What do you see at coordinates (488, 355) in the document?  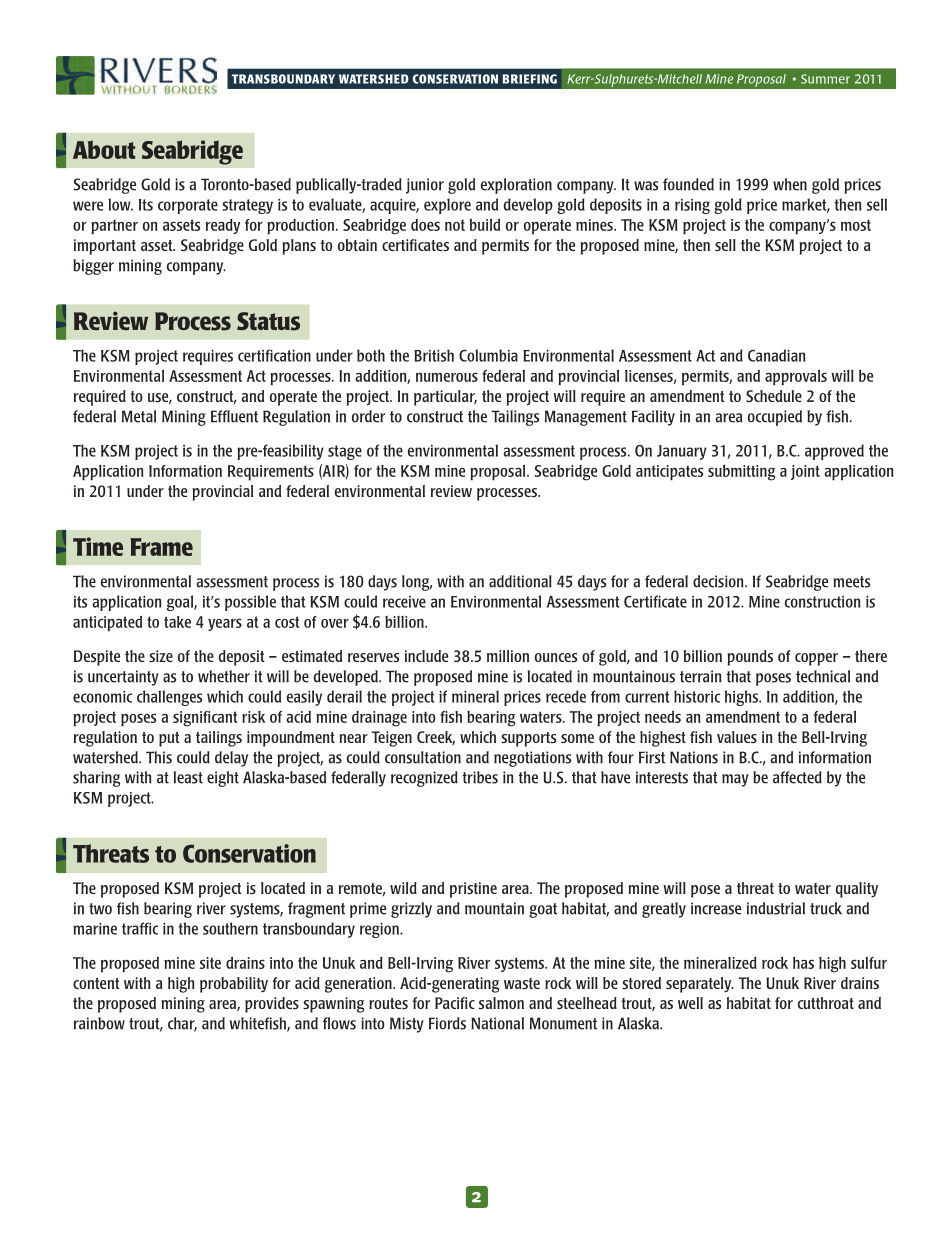 I see `Columbia` at bounding box center [488, 355].
